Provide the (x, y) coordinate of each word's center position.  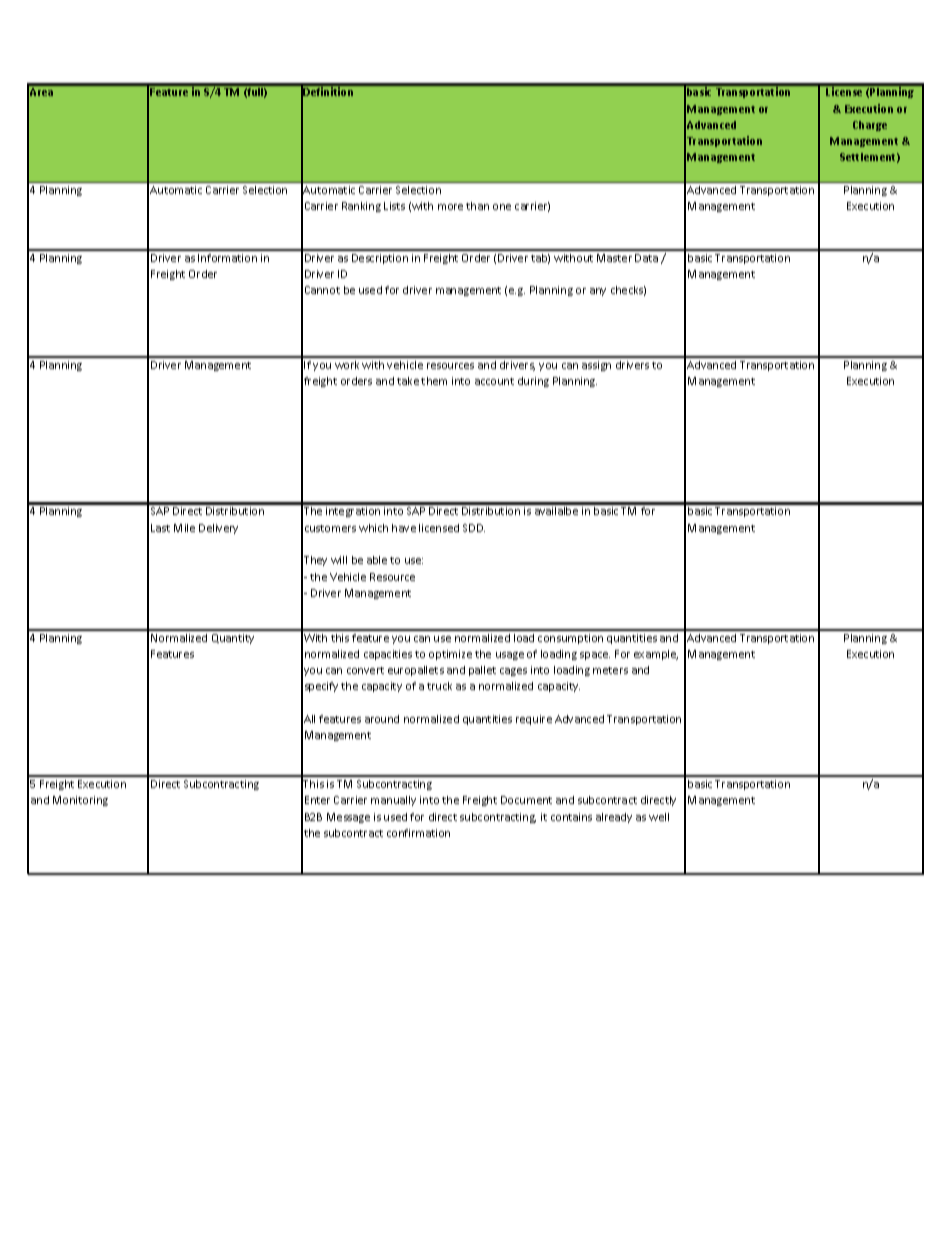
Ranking (361, 207)
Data (646, 258)
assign (596, 366)
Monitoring (80, 801)
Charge (870, 126)
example (656, 655)
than (477, 206)
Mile (184, 528)
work (347, 365)
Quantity (233, 639)
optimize (450, 655)
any (598, 292)
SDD (474, 528)
